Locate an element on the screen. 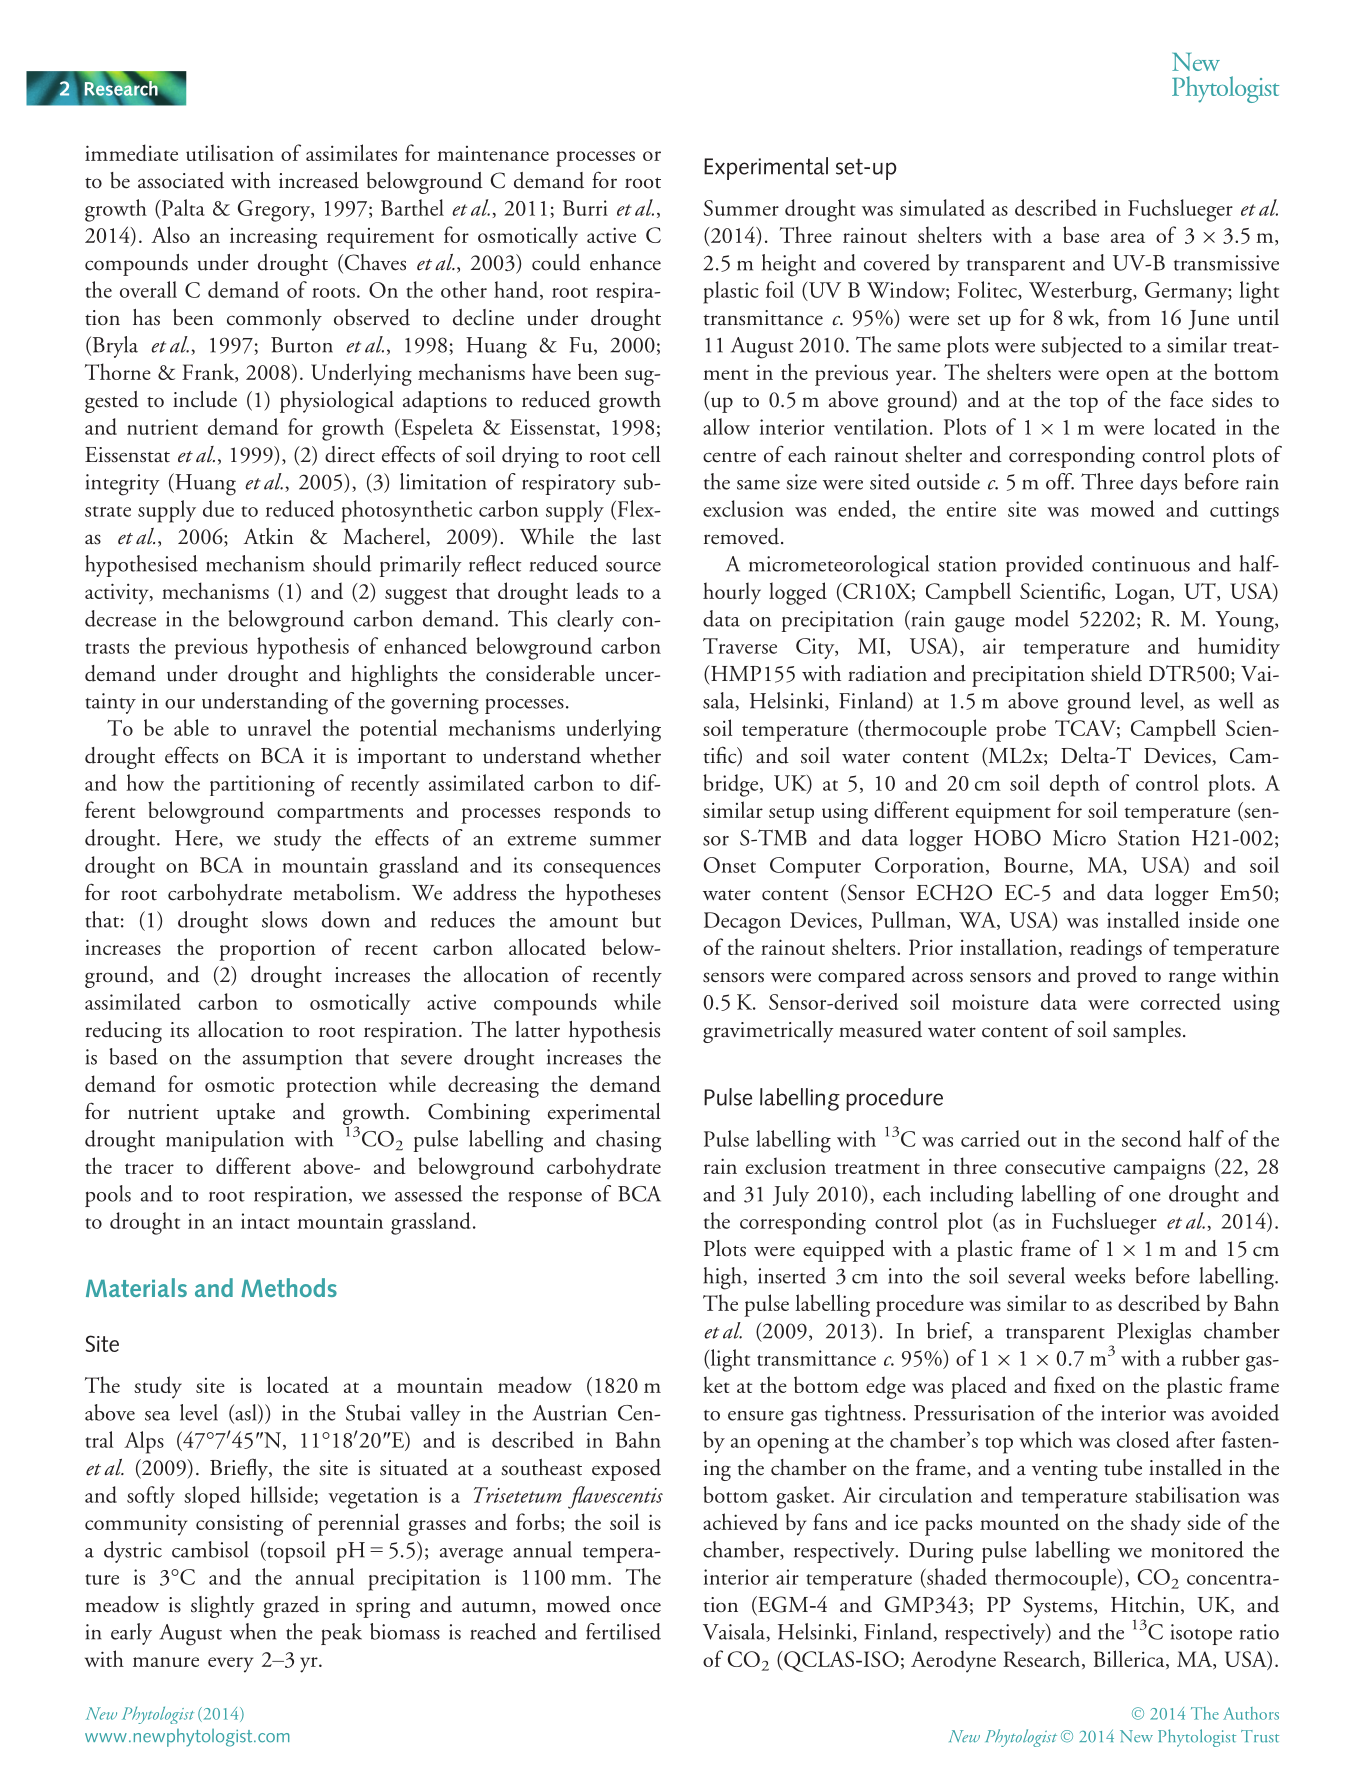  increasing is located at coordinates (273, 238).
